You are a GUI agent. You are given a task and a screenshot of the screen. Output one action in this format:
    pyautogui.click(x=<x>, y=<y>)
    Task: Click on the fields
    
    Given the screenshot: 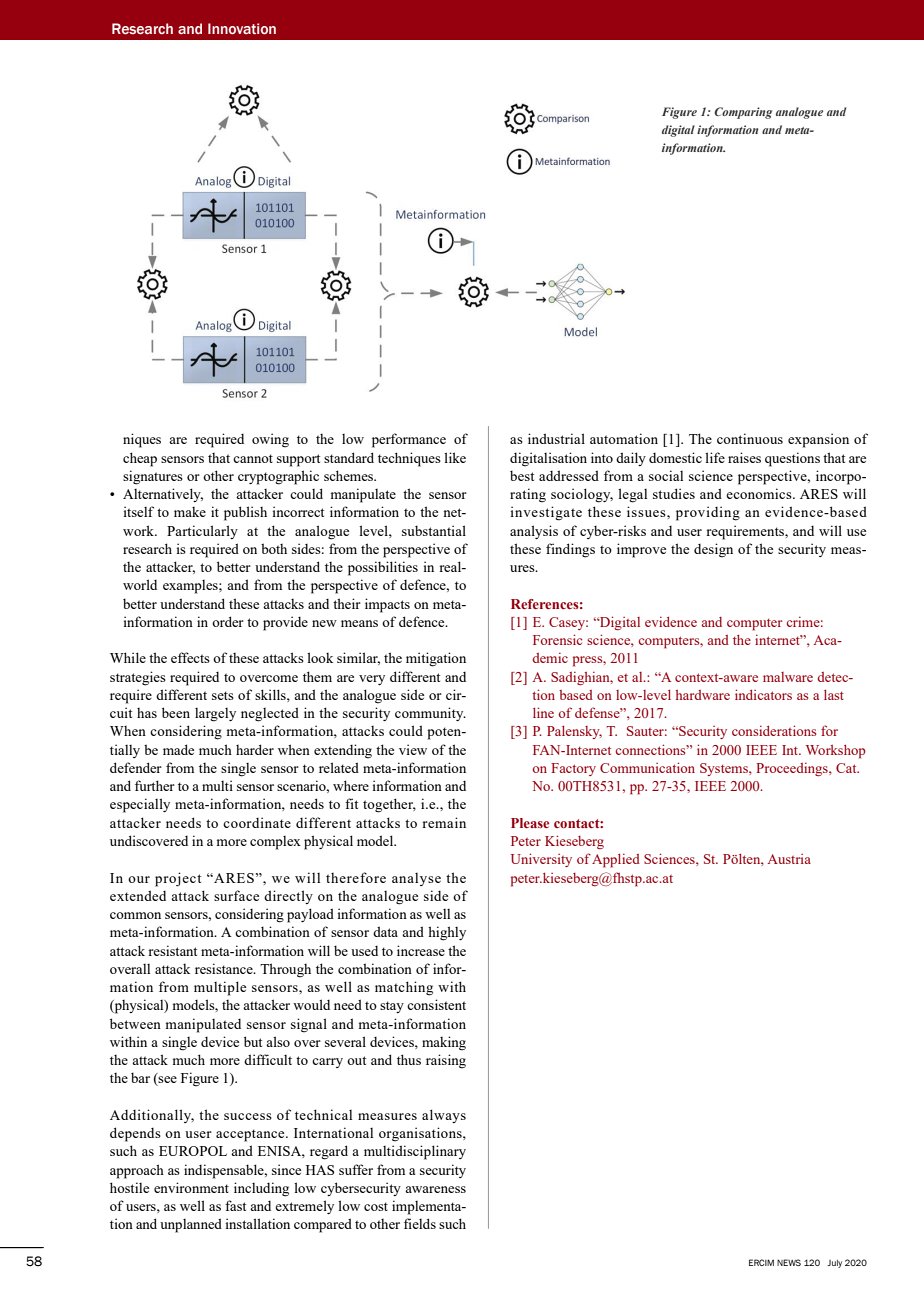 What is the action you would take?
    pyautogui.click(x=420, y=1223)
